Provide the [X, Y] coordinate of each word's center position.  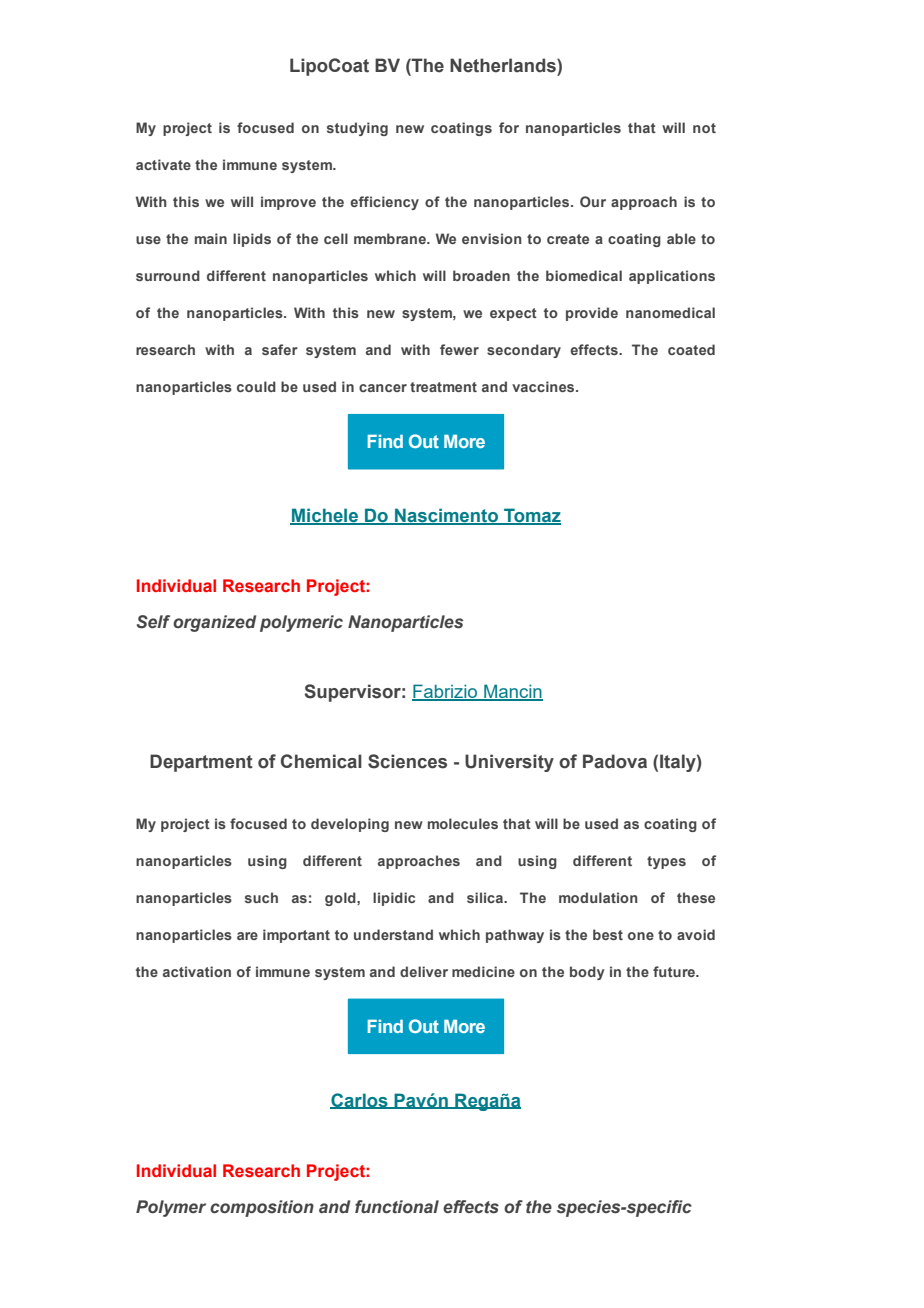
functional [397, 1207]
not [704, 128]
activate [163, 164]
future [675, 971]
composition [262, 1208]
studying [357, 129]
